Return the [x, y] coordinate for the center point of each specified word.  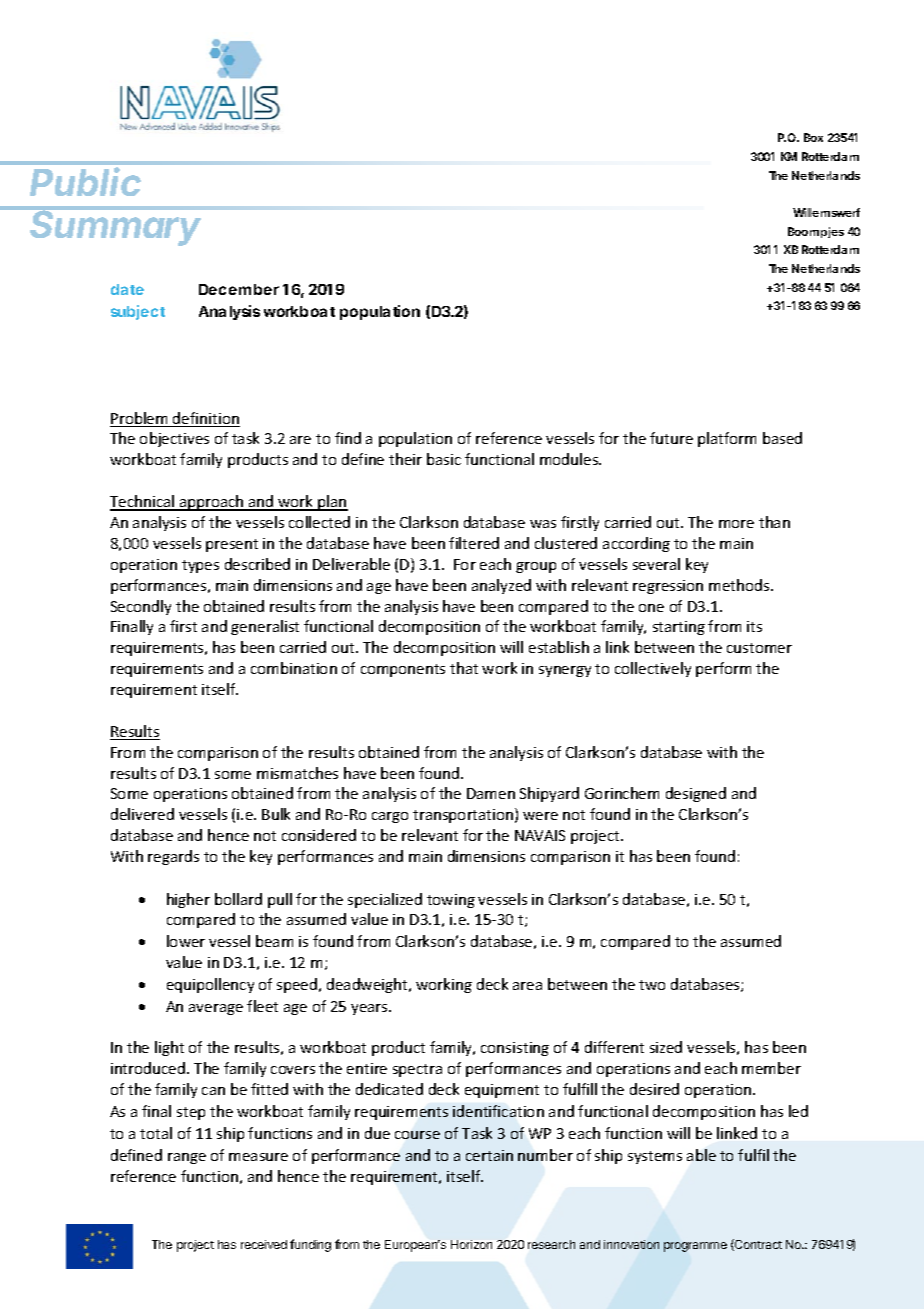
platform [727, 439]
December [239, 289]
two [652, 985]
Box [813, 137]
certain [489, 1155]
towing [451, 901]
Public [85, 181]
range [187, 1158]
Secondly [141, 607]
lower [186, 941]
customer [759, 648]
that [464, 668]
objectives [174, 439]
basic [444, 459]
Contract [757, 1245]
